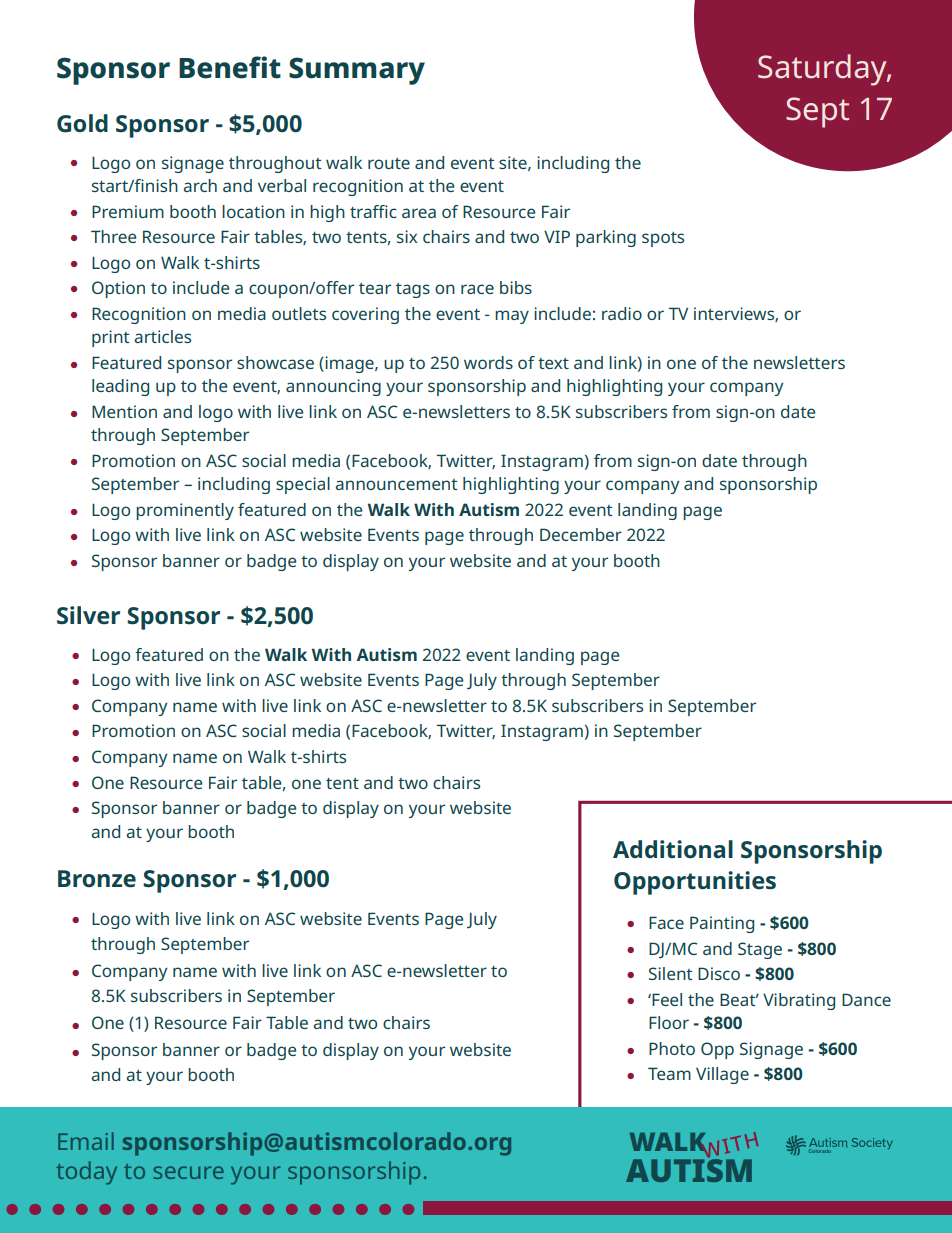  I want to click on Silver, so click(88, 615).
